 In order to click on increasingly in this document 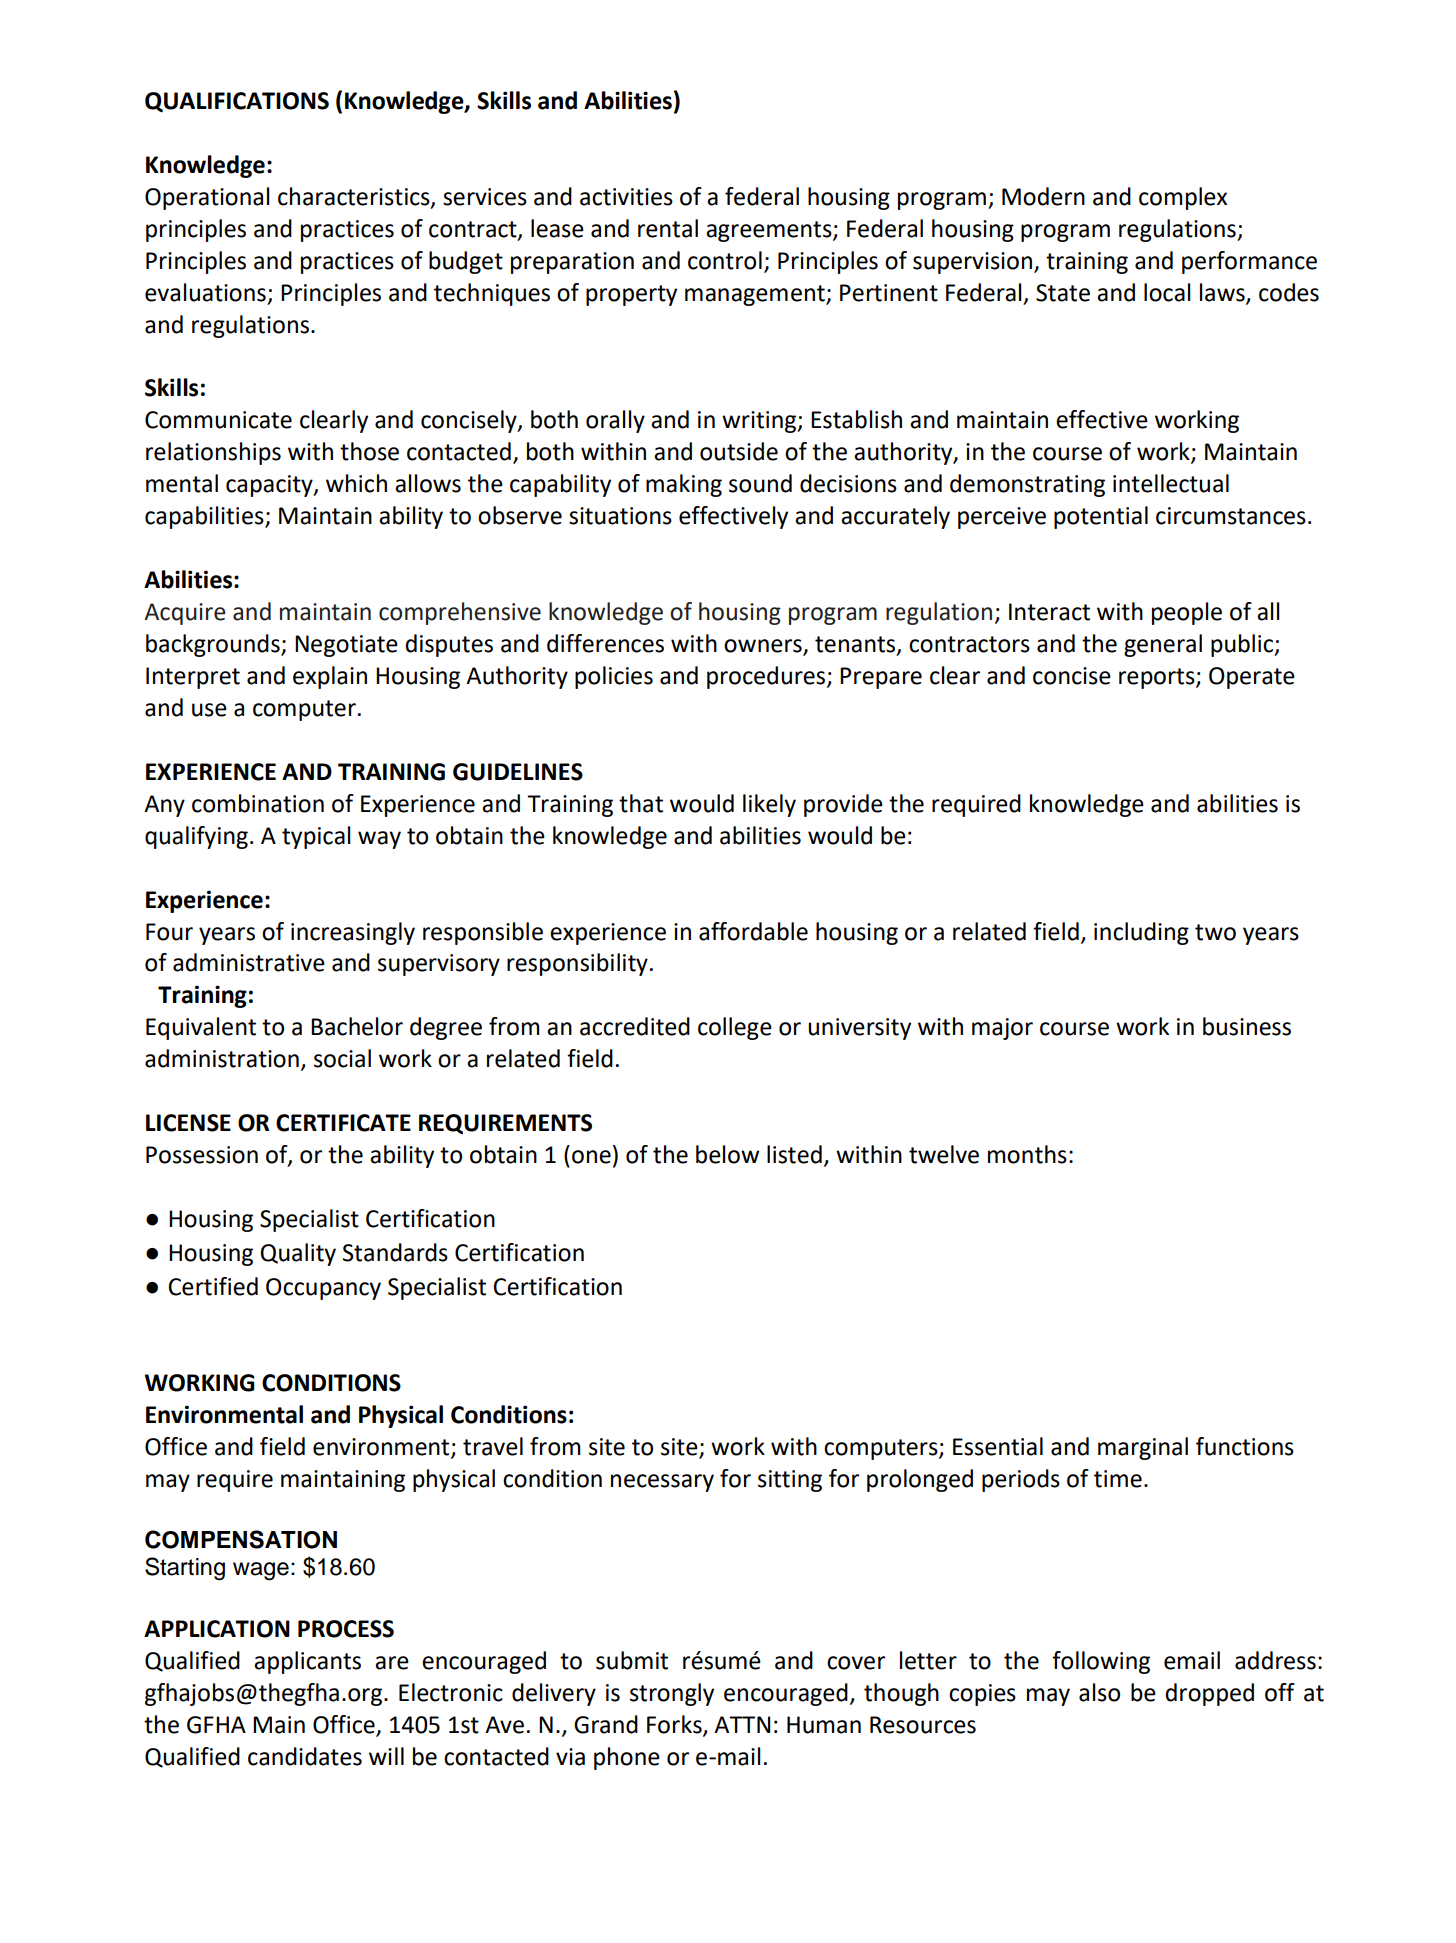, I will do `click(353, 933)`.
